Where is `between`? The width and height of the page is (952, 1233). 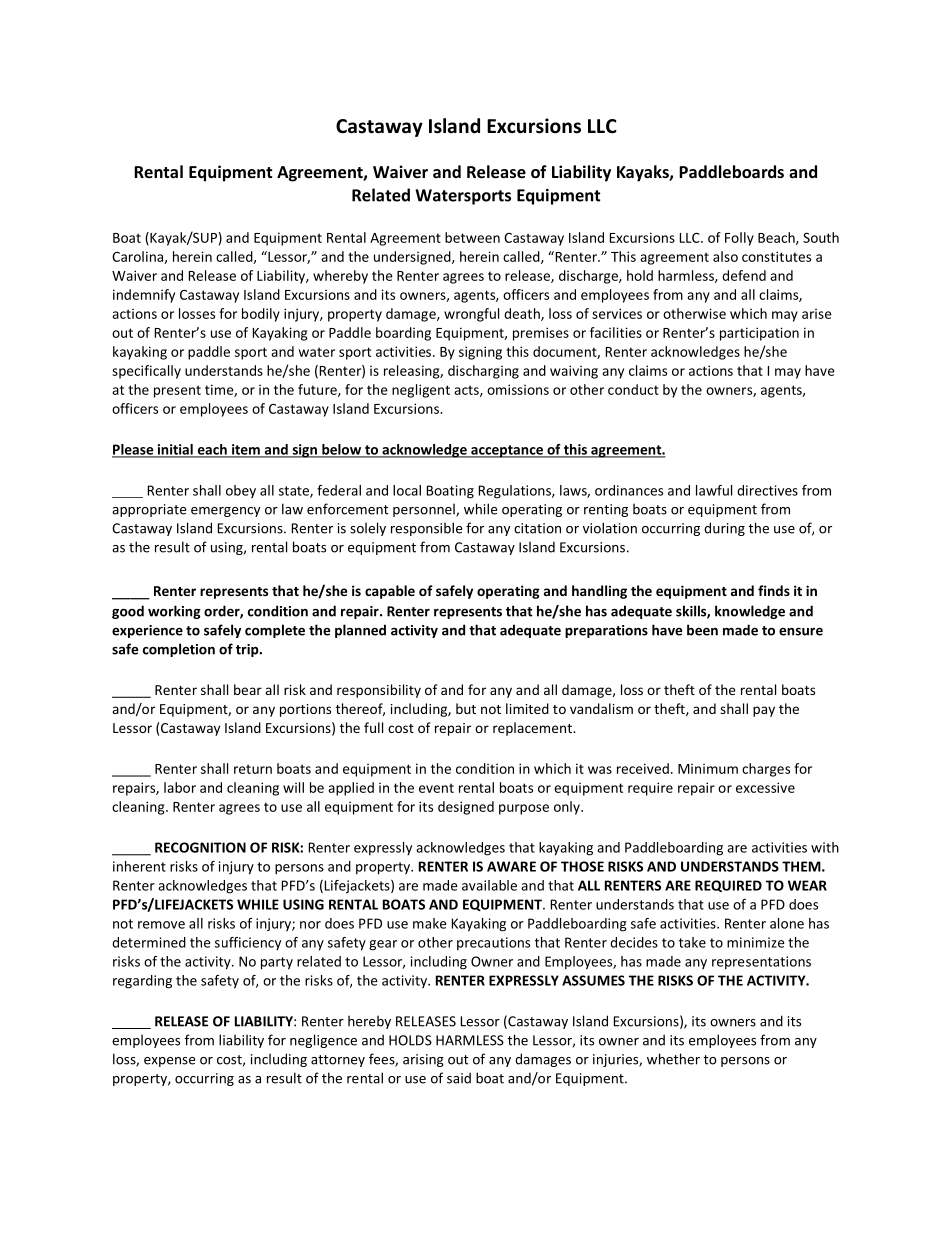 between is located at coordinates (472, 237).
